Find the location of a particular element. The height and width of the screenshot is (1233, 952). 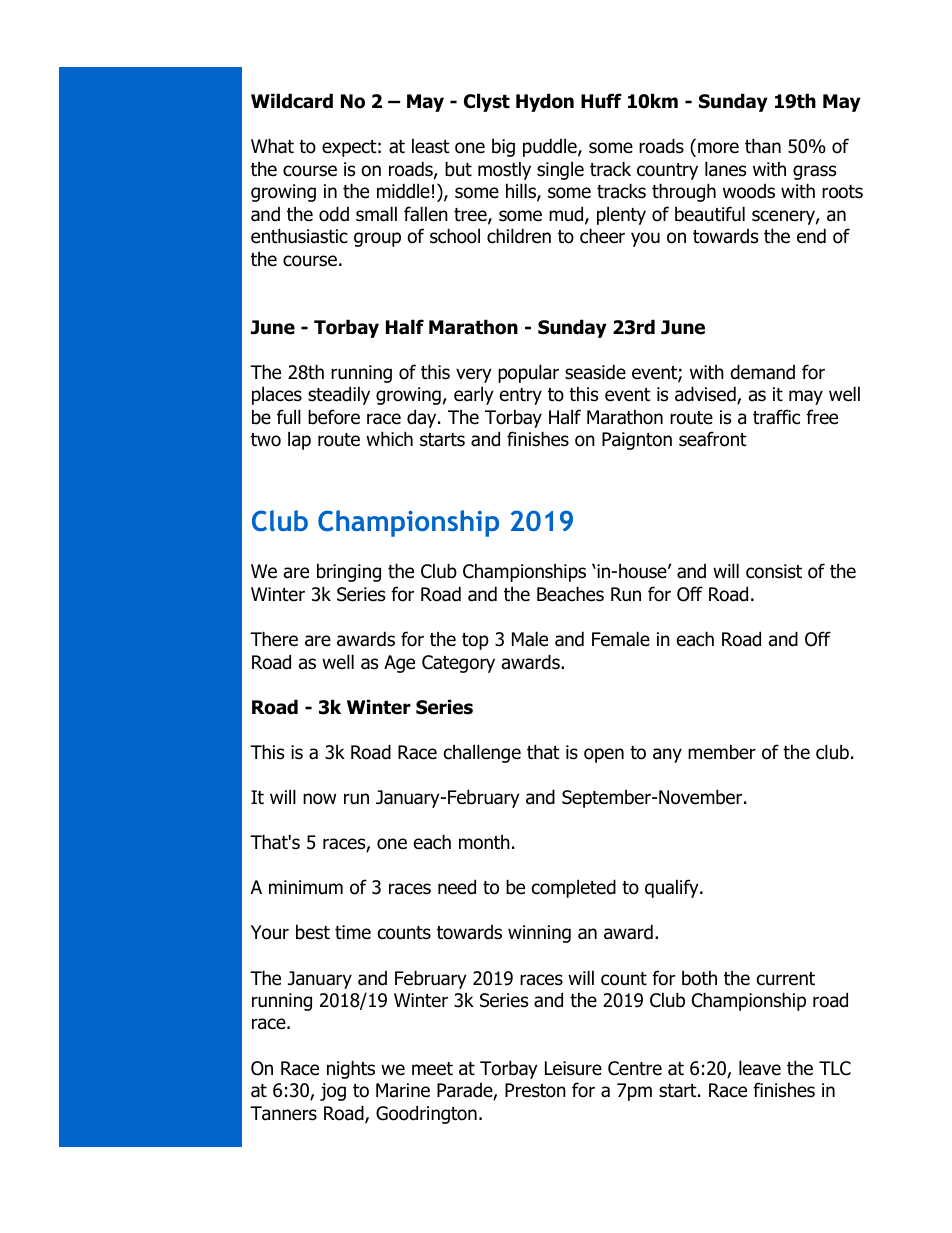

Wildcard is located at coordinates (292, 101).
